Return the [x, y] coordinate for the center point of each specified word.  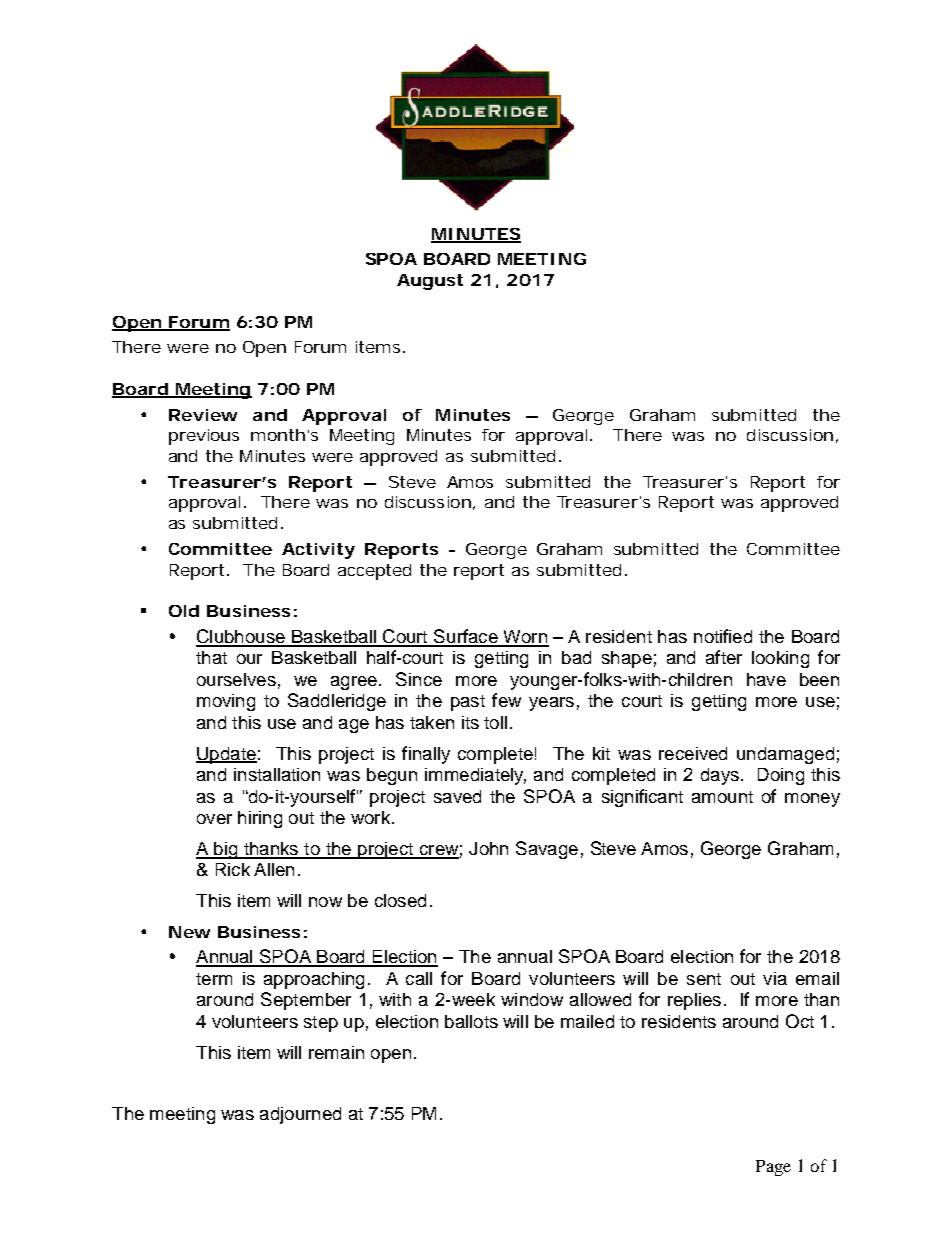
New [189, 932]
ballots [471, 1021]
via [775, 978]
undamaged [785, 755]
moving [226, 702]
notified [723, 636]
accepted [374, 572]
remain [336, 1052]
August [430, 282]
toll [495, 722]
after [724, 657]
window [532, 999]
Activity [318, 551]
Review [203, 415]
